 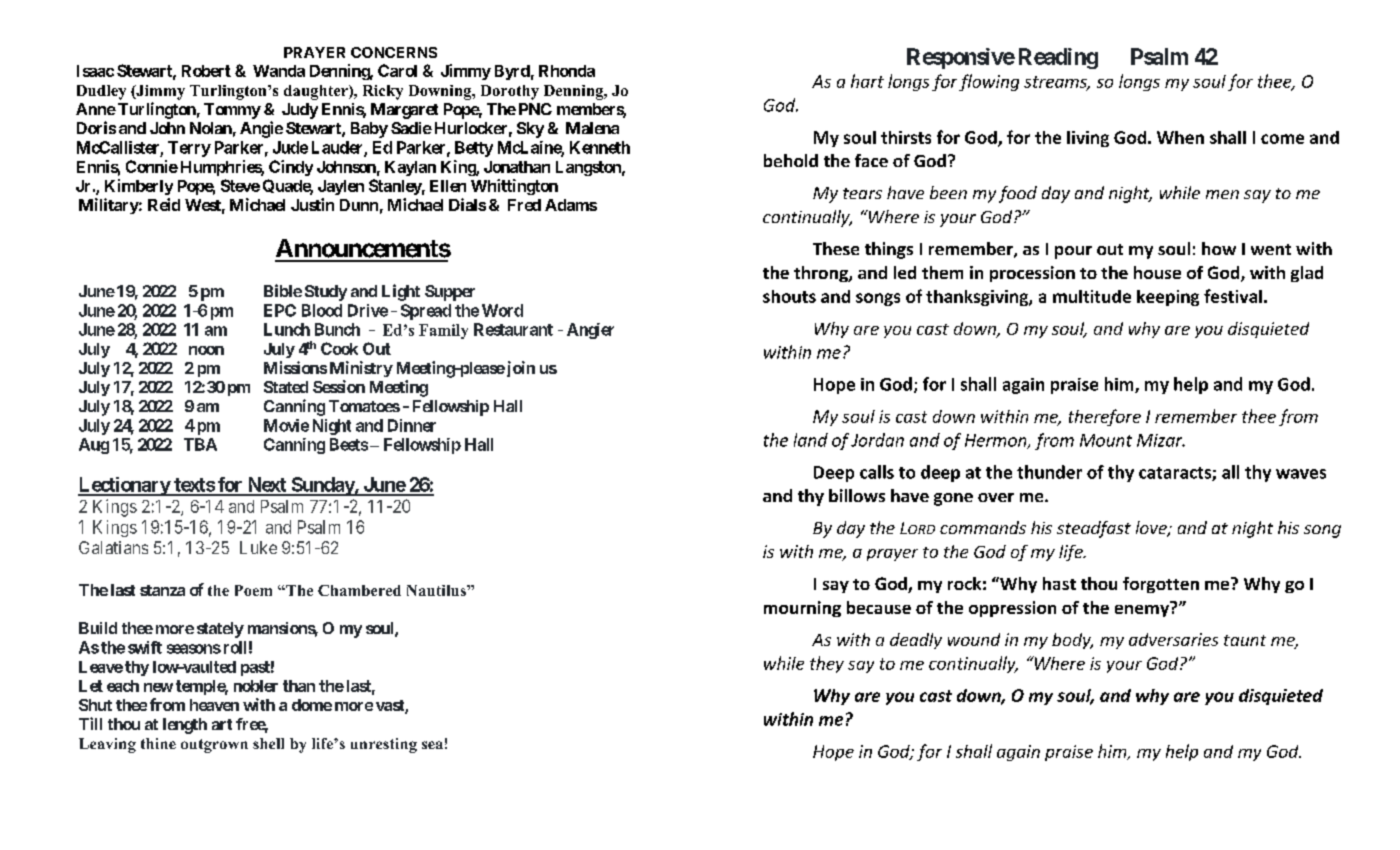 I want to click on Robert, so click(x=206, y=71).
